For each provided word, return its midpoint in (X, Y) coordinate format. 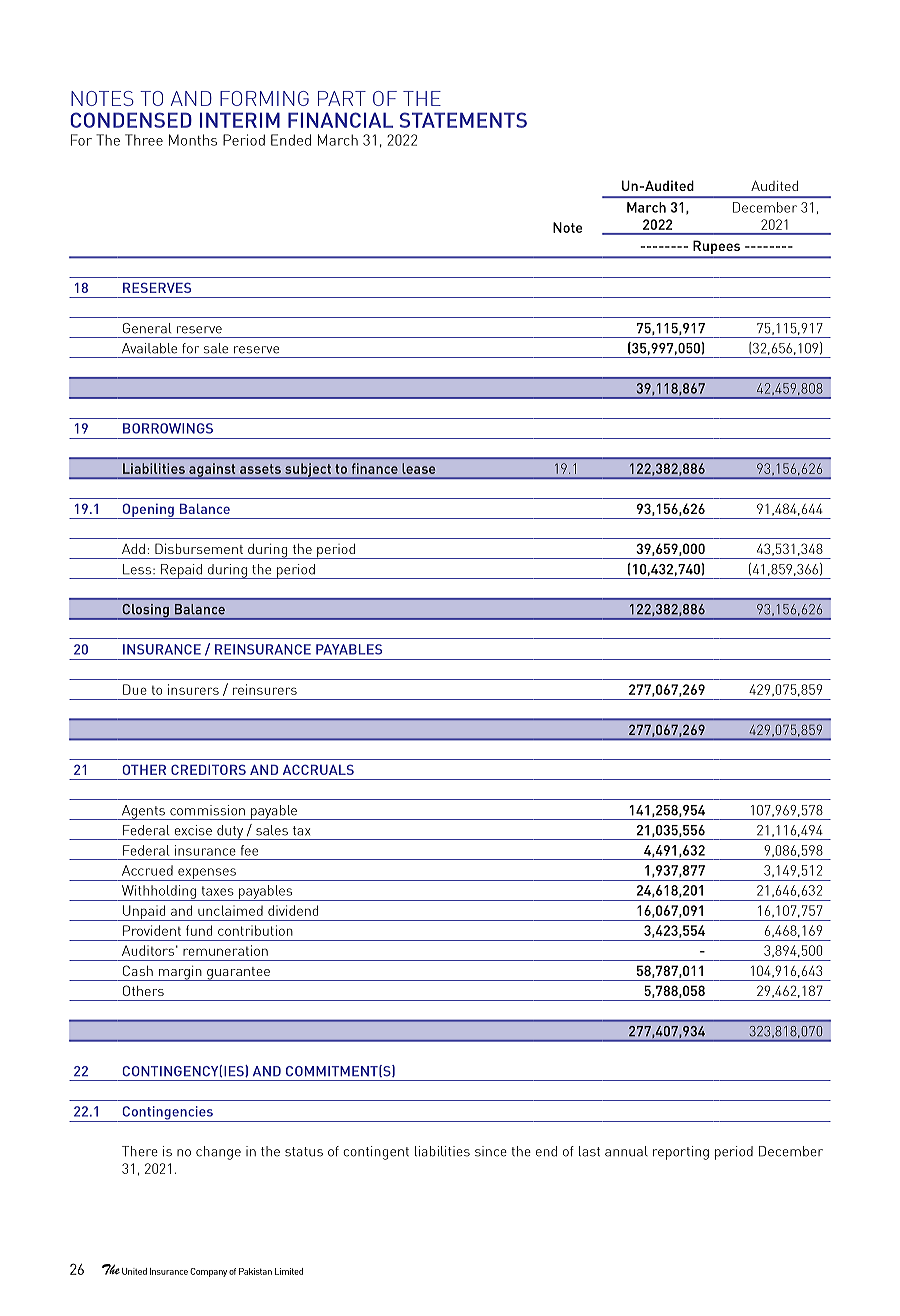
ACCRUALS (318, 769)
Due (135, 689)
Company (208, 1272)
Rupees (717, 249)
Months (193, 140)
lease (418, 468)
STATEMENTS (463, 120)
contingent (376, 1153)
